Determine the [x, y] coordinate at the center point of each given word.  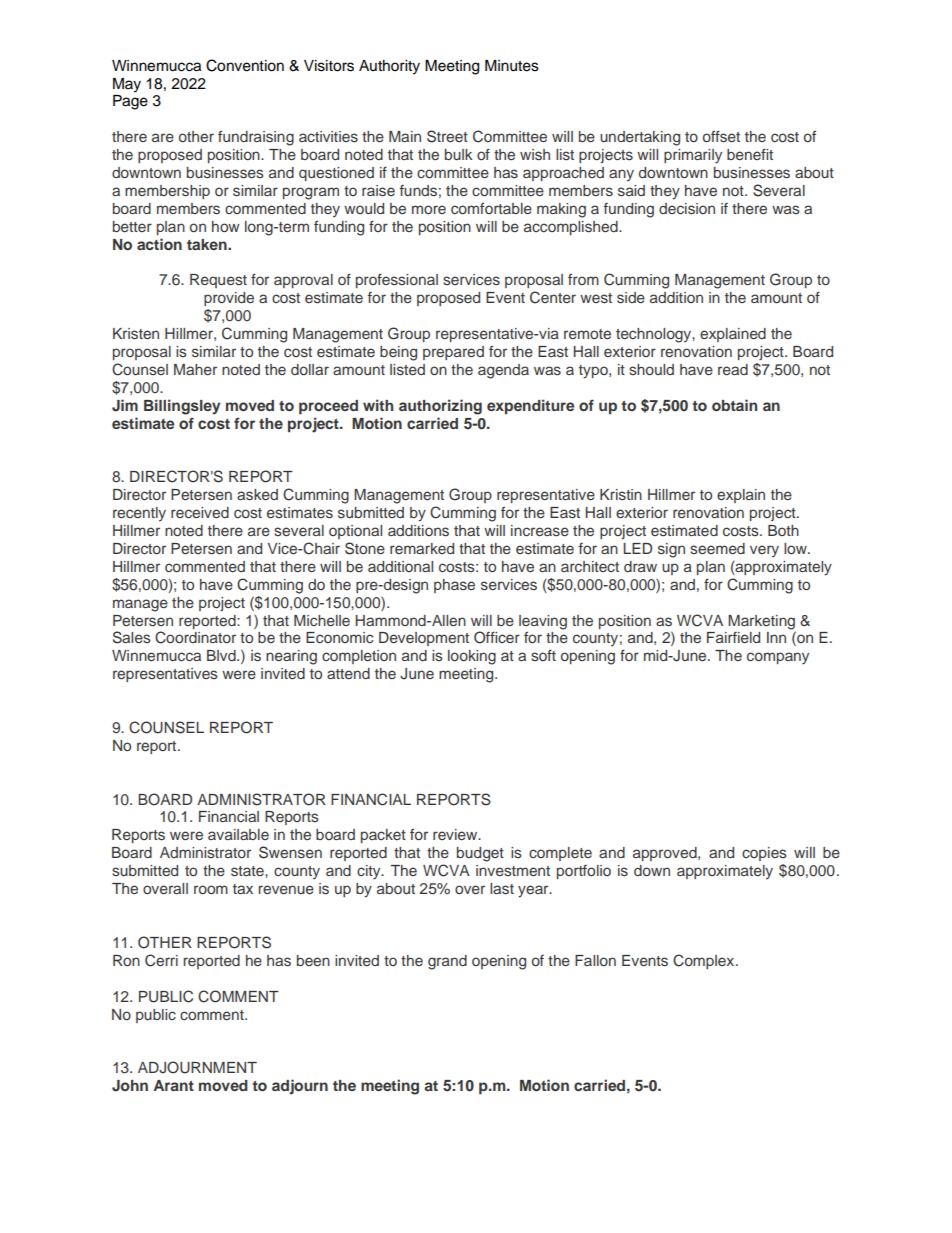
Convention [245, 65]
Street [447, 136]
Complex [705, 961]
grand [447, 962]
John [130, 1086]
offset [721, 136]
